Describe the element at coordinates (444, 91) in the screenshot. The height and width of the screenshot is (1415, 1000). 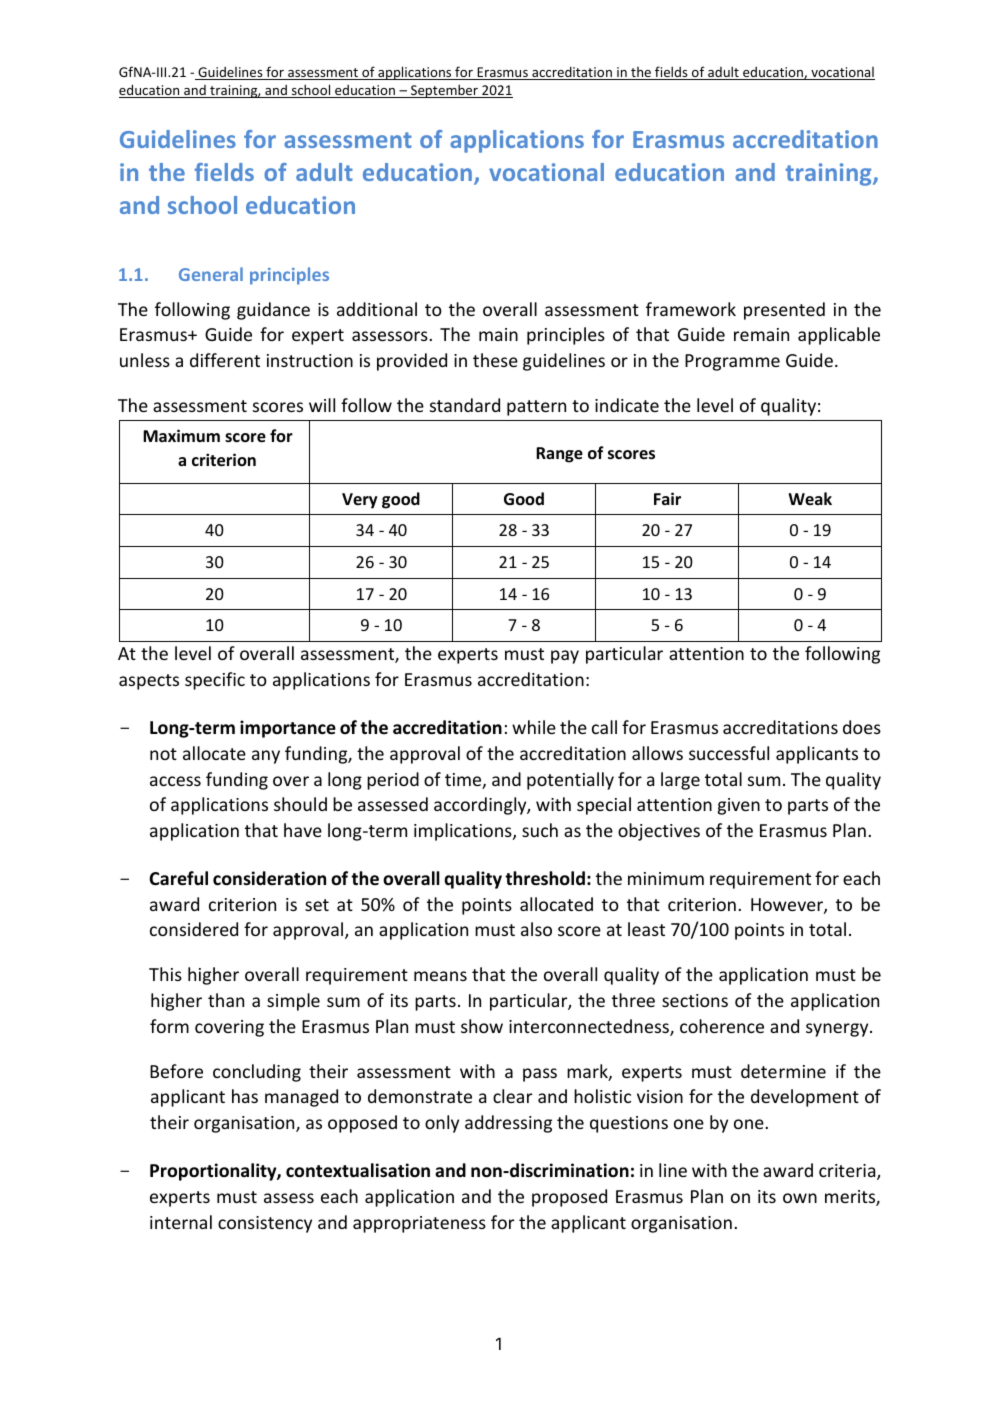
I see `September` at that location.
